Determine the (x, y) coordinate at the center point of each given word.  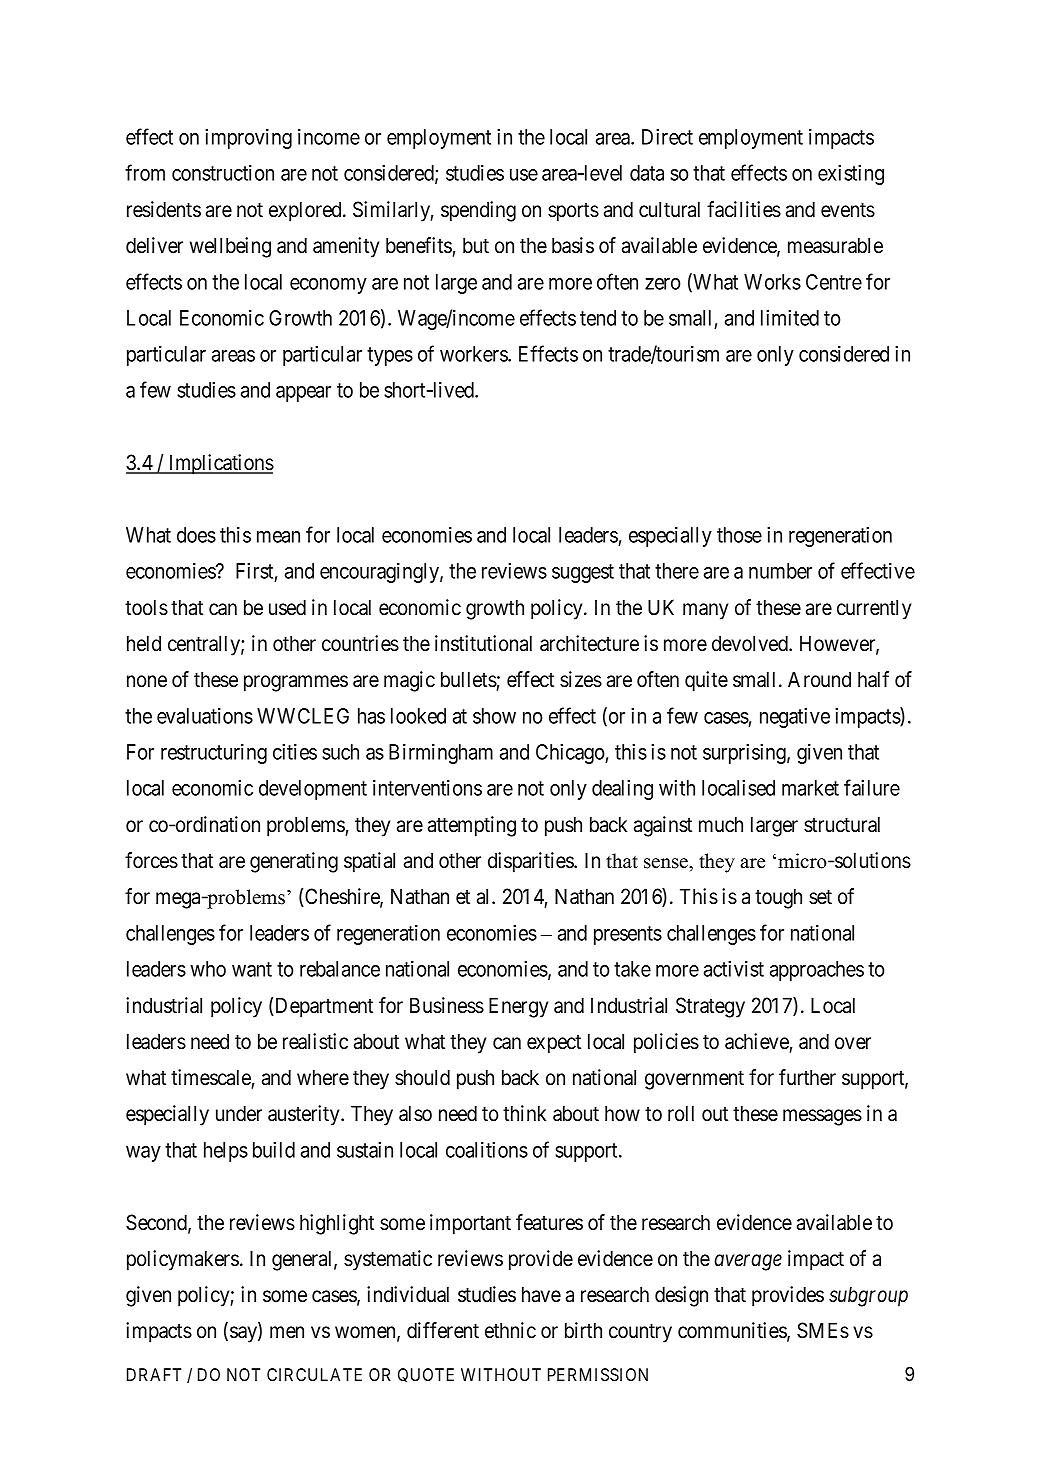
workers (474, 354)
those (739, 535)
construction (223, 173)
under (239, 1113)
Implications (220, 464)
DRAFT (154, 1374)
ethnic (510, 1330)
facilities (744, 209)
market (810, 788)
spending (478, 211)
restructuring (214, 754)
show (494, 716)
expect (554, 1044)
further (807, 1077)
